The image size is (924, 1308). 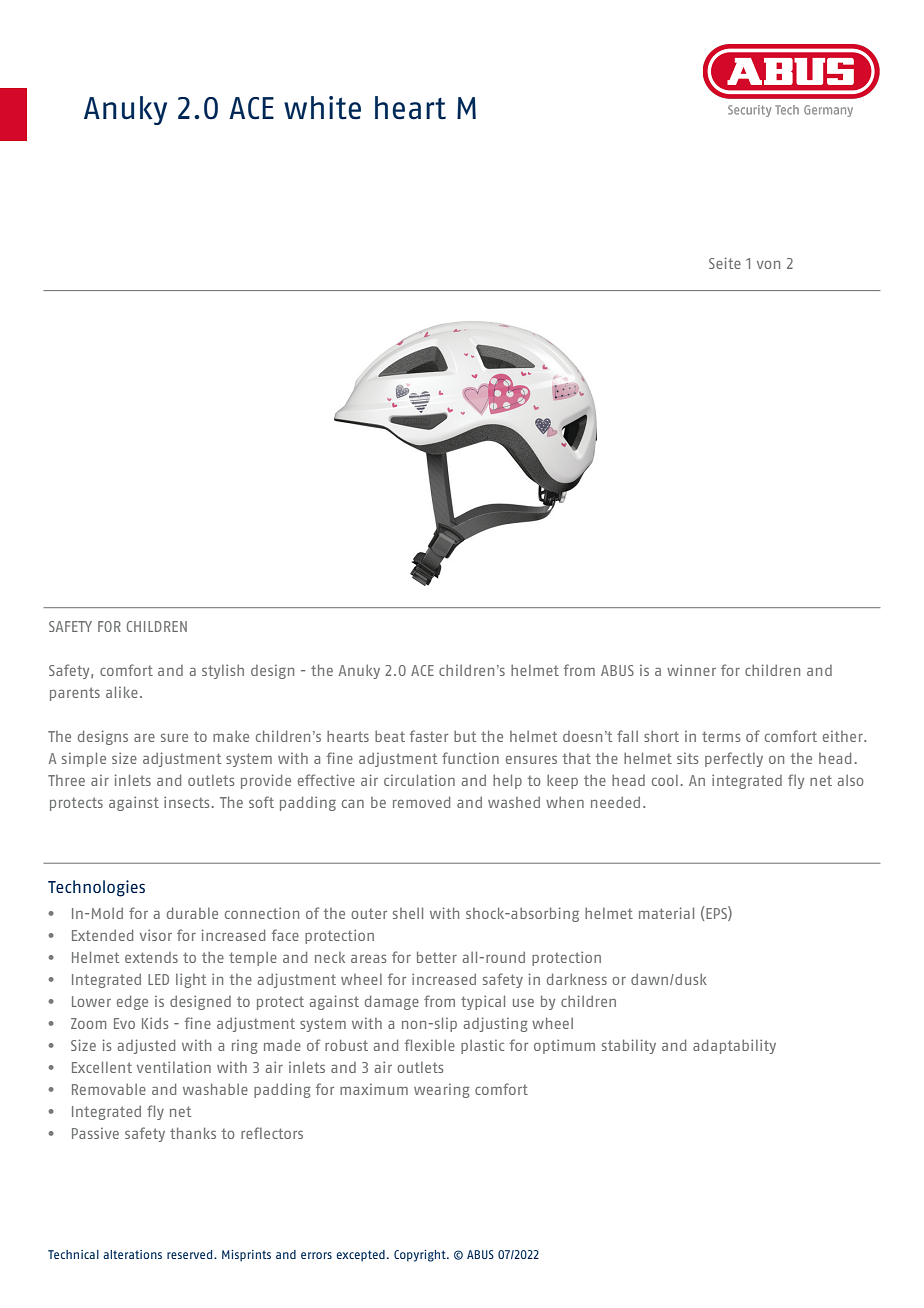 I want to click on adaptability, so click(x=734, y=1046).
